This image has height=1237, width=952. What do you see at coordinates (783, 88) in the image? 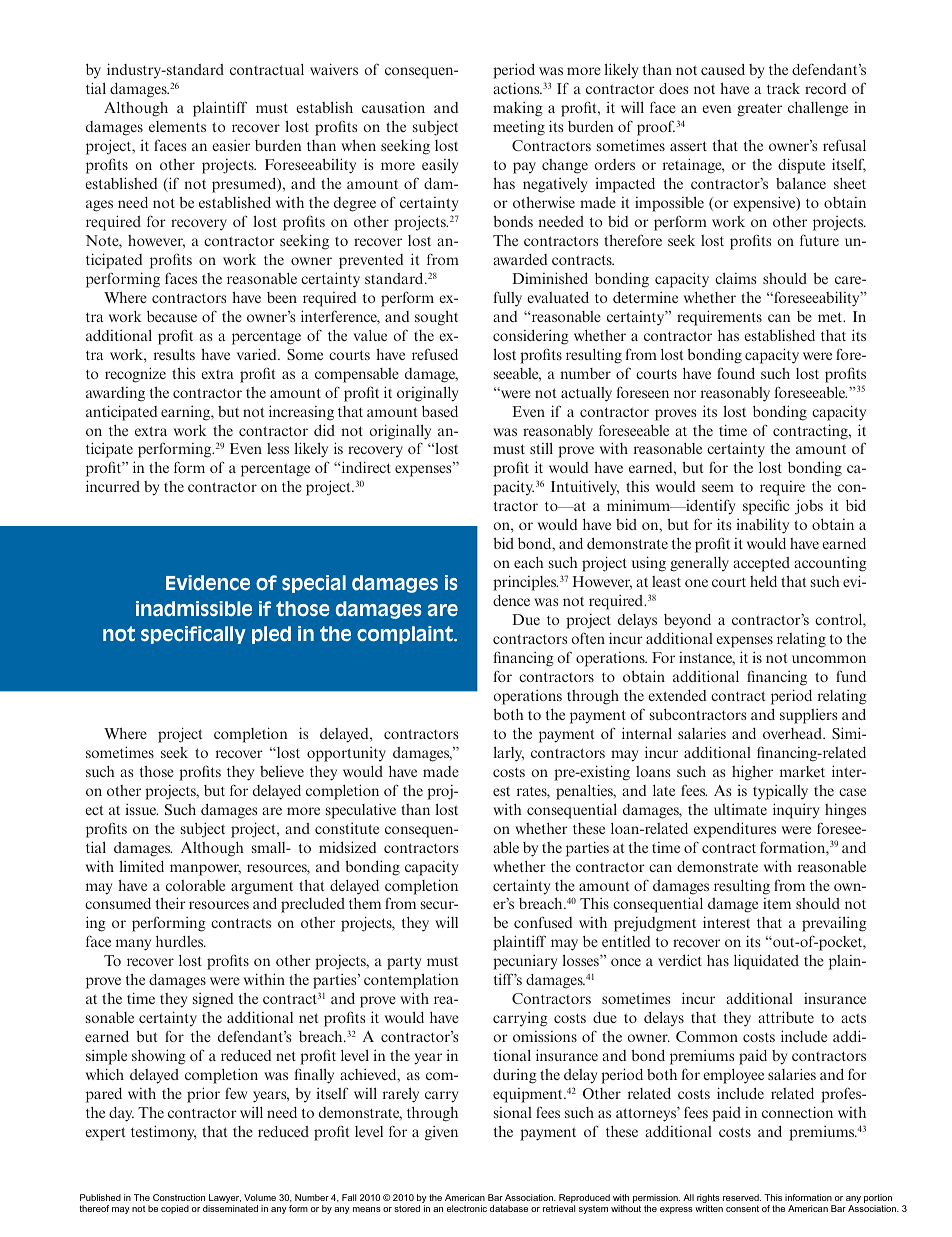
I see `track` at bounding box center [783, 88].
